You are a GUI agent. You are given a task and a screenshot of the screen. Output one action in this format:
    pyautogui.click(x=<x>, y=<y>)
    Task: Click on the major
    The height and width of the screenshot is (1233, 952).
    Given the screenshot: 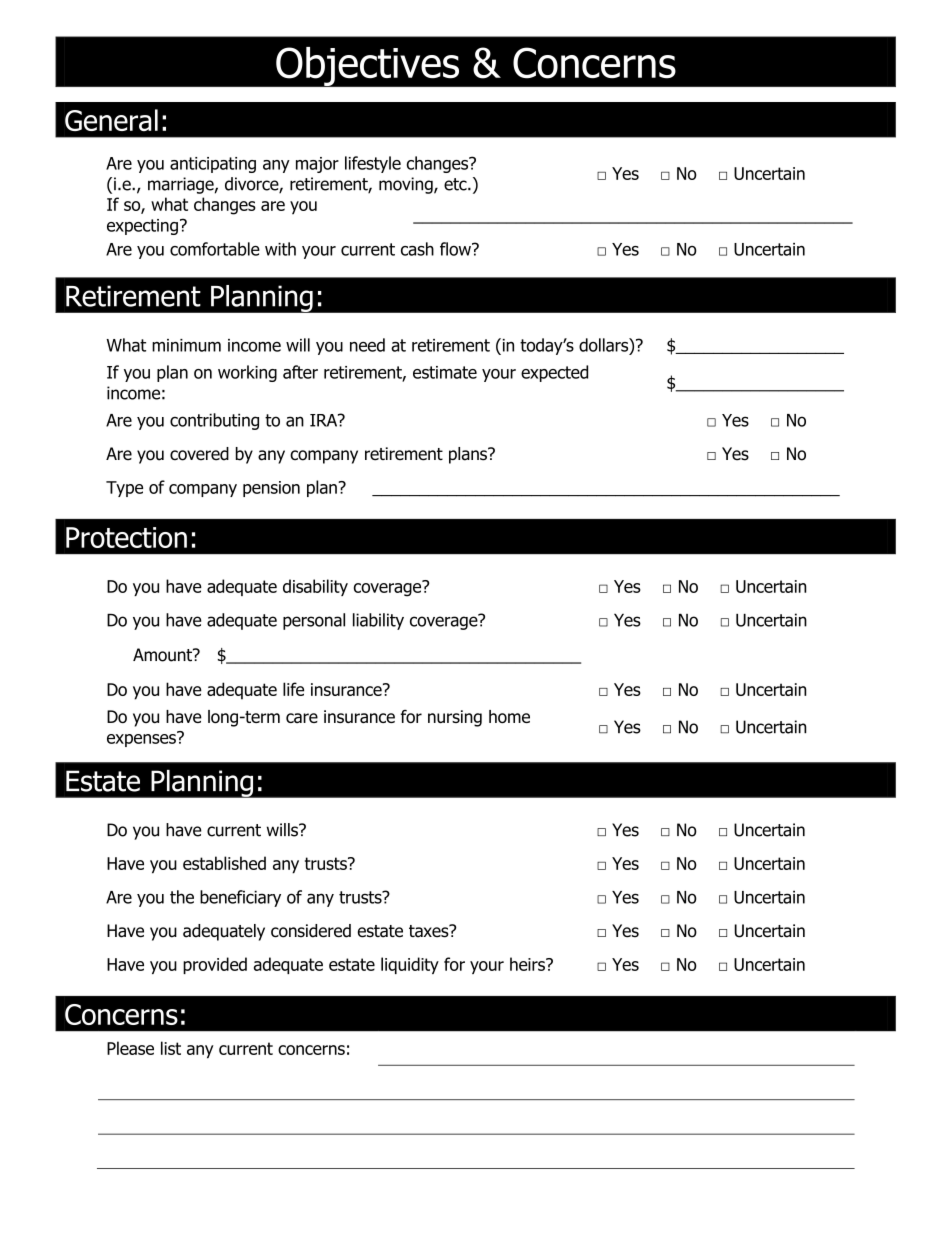 What is the action you would take?
    pyautogui.click(x=317, y=165)
